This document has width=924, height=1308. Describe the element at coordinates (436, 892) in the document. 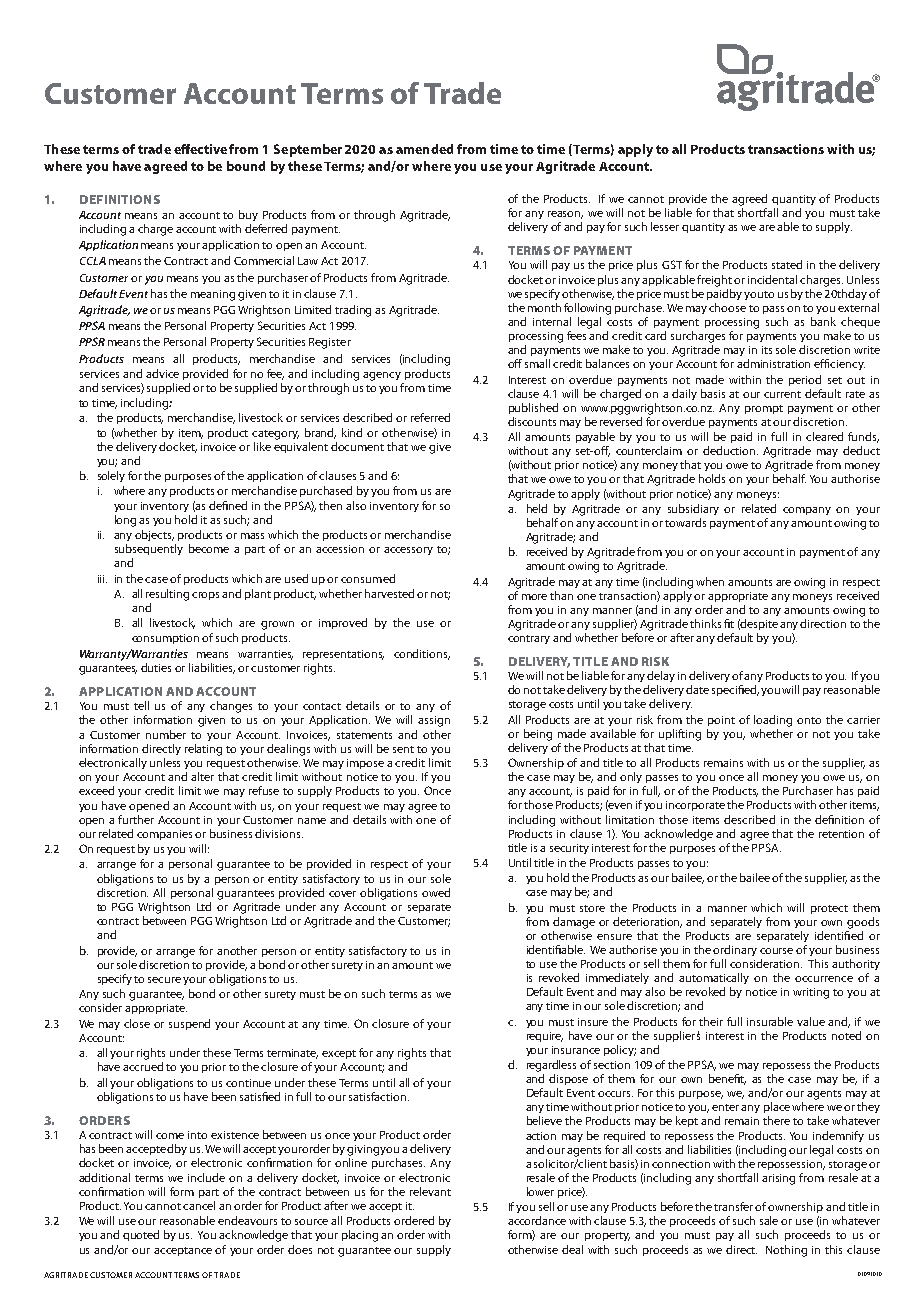

I see `owed` at that location.
